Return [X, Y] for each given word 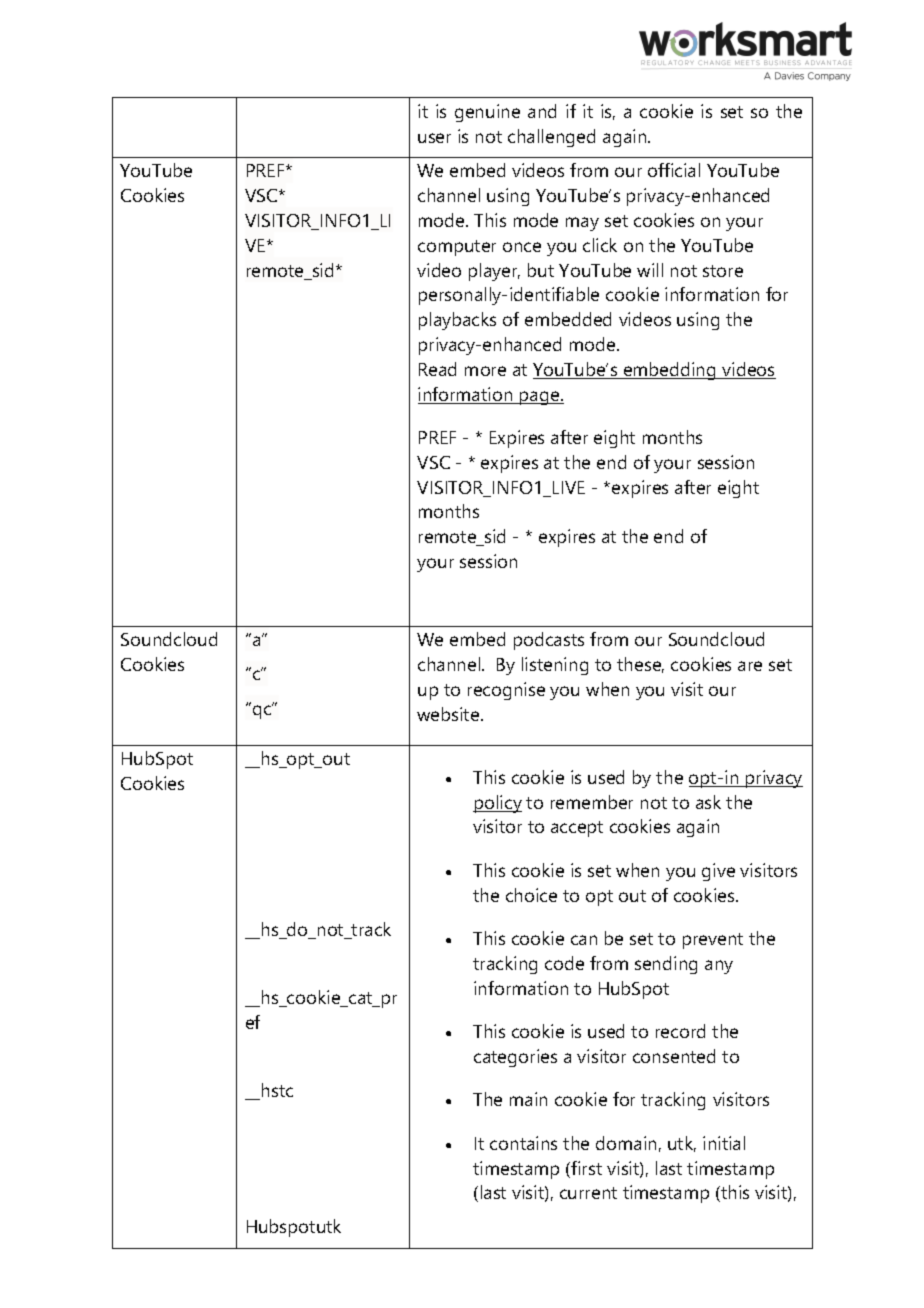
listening [555, 666]
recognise [506, 691]
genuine [487, 113]
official [674, 170]
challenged [551, 138]
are [750, 666]
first [585, 1169]
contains [523, 1143]
